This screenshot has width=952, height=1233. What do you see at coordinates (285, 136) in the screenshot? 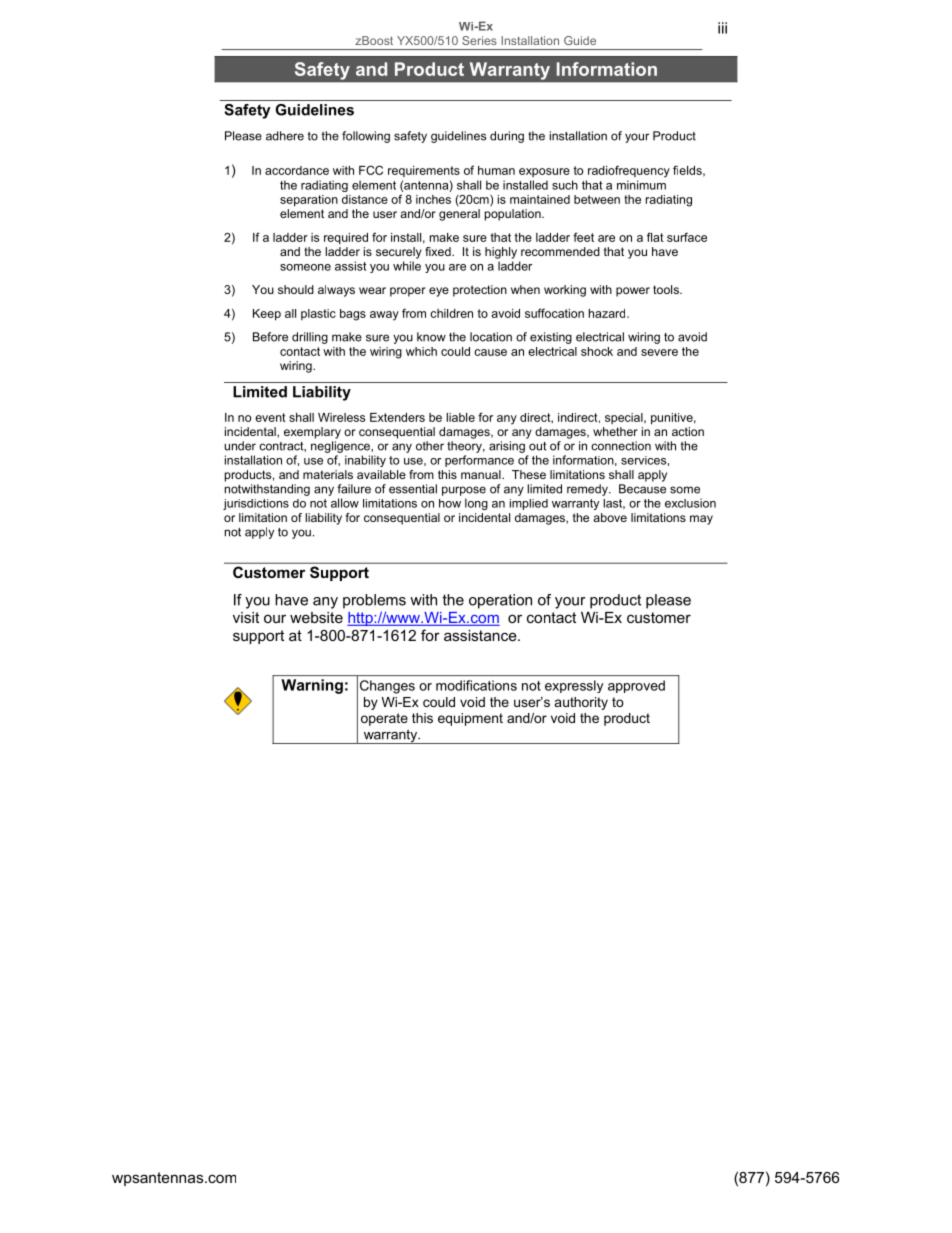
I see `adhere` at bounding box center [285, 136].
